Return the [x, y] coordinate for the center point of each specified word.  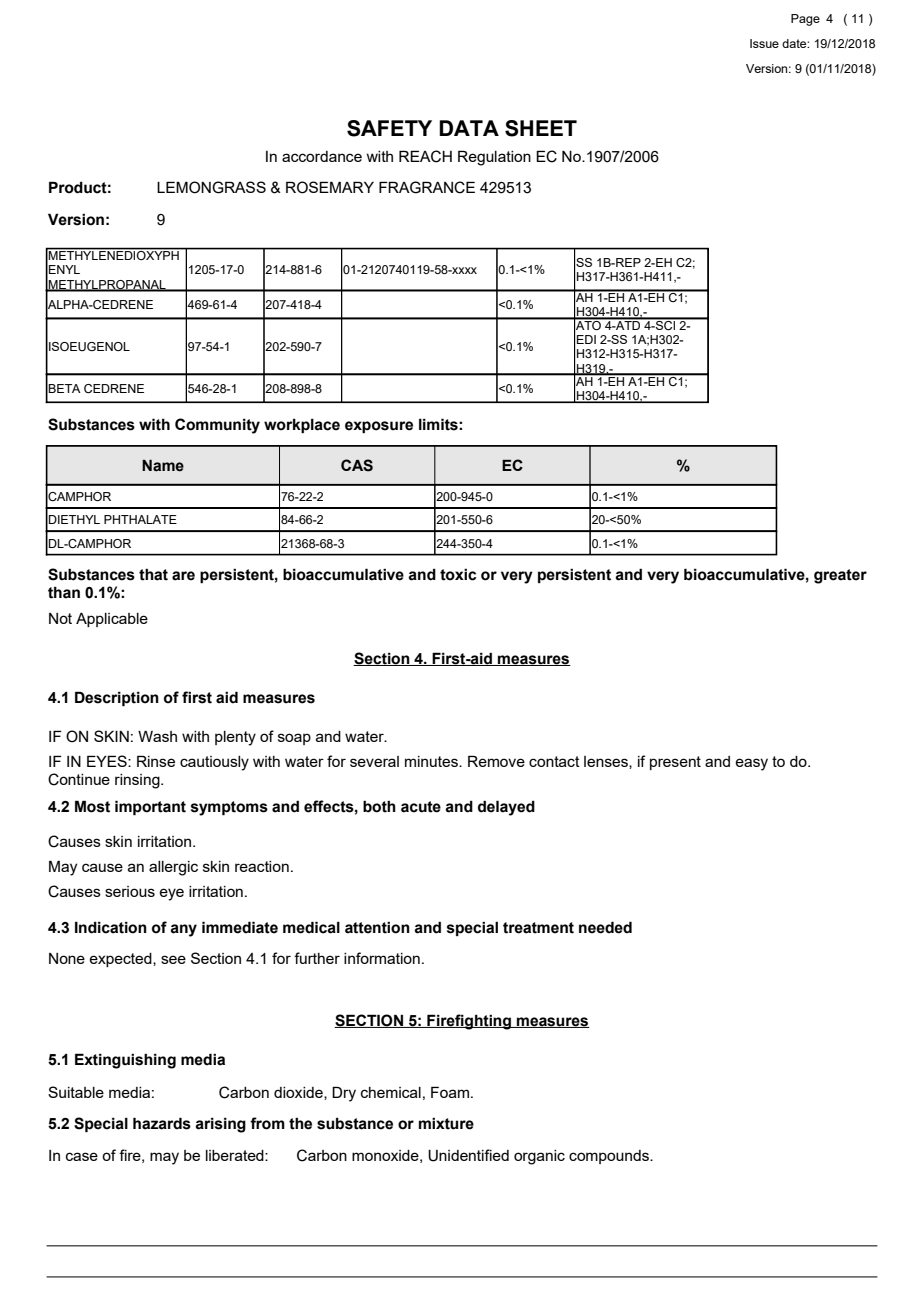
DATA [469, 128]
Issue [764, 43]
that [153, 575]
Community [217, 426]
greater [840, 576]
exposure [379, 427]
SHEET [541, 128]
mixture [446, 1124]
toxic [458, 575]
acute [421, 807]
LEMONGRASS [211, 187]
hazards [162, 1123]
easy [751, 764]
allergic [173, 868]
